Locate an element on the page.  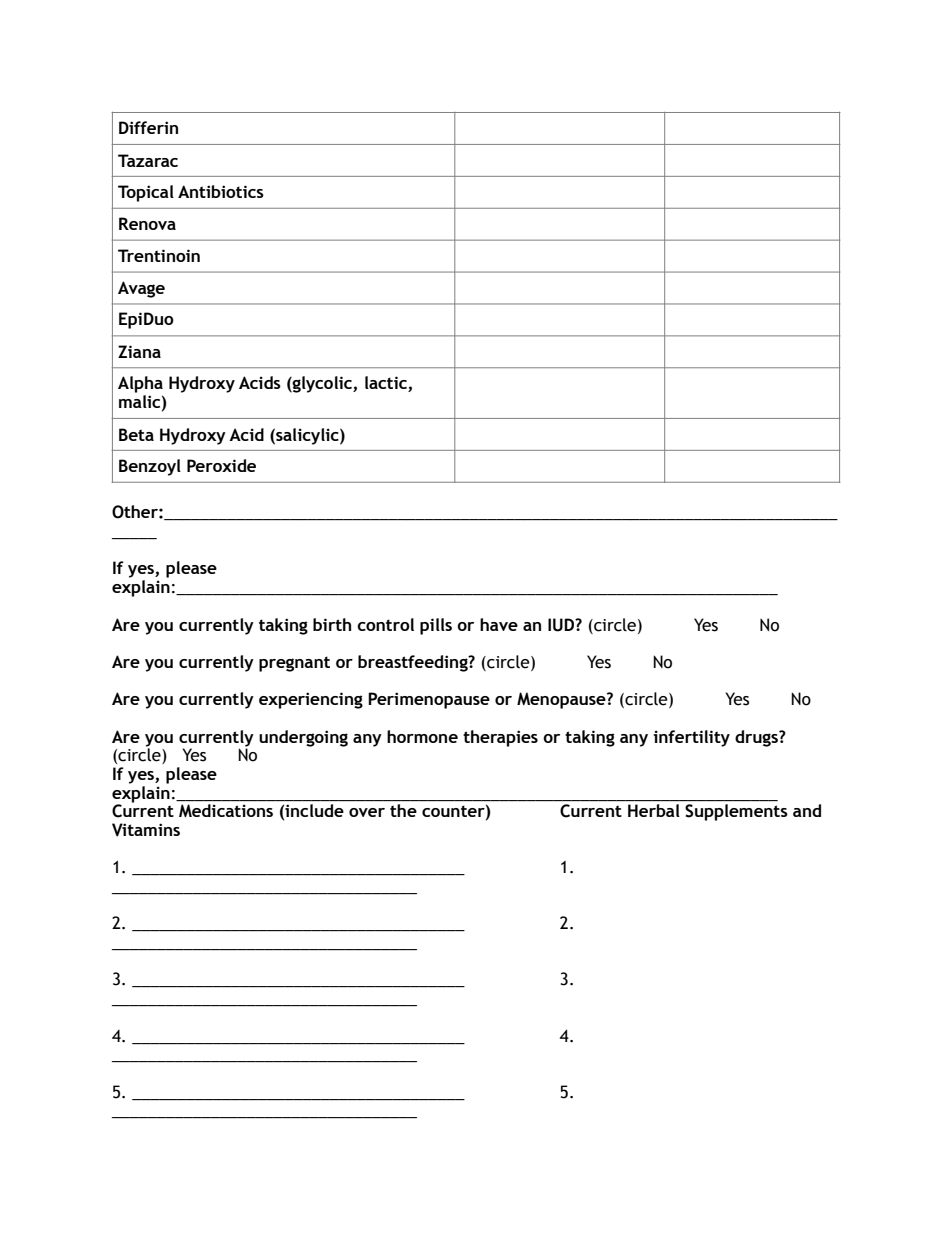
Medications is located at coordinates (226, 810).
